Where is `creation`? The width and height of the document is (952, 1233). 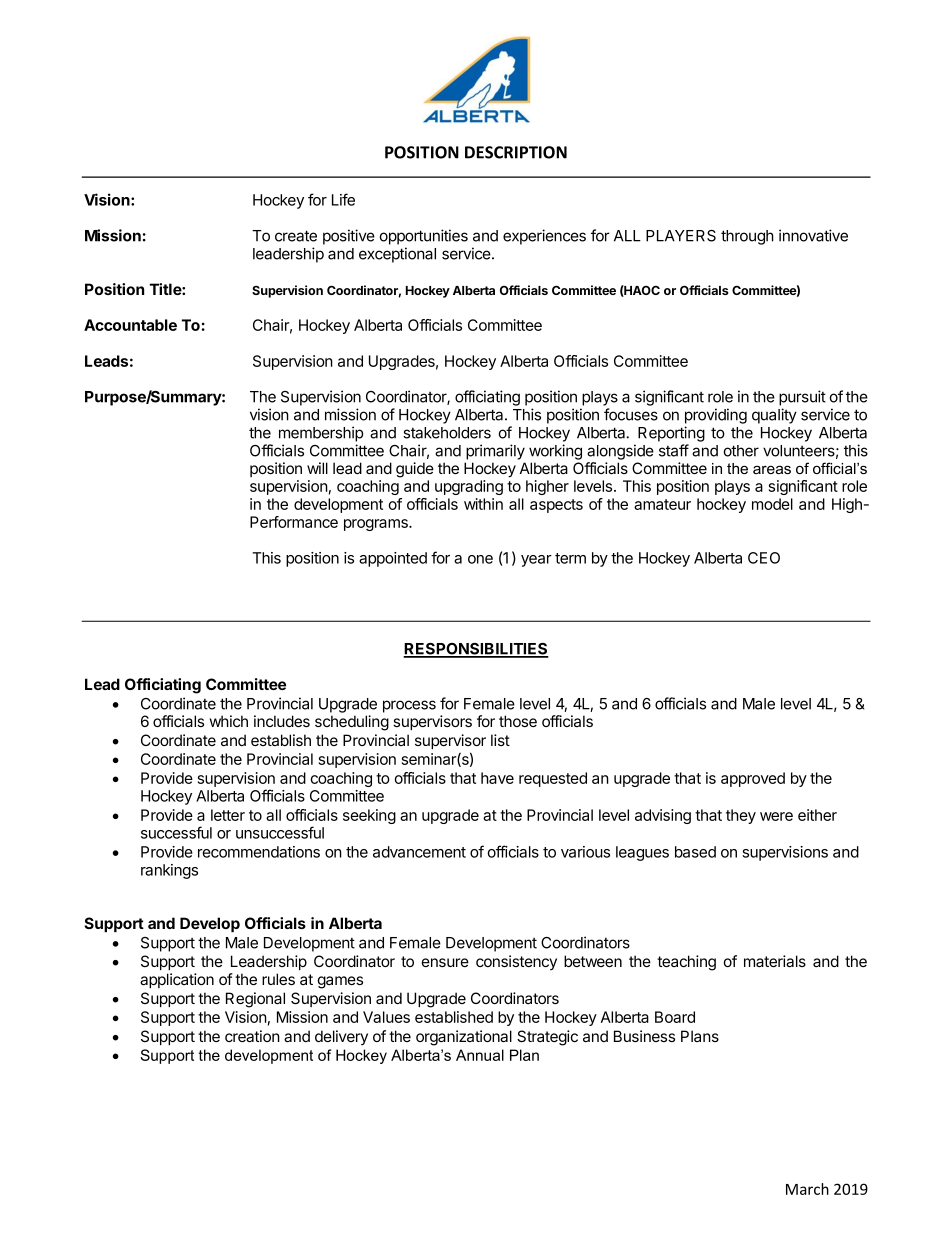 creation is located at coordinates (252, 1036).
